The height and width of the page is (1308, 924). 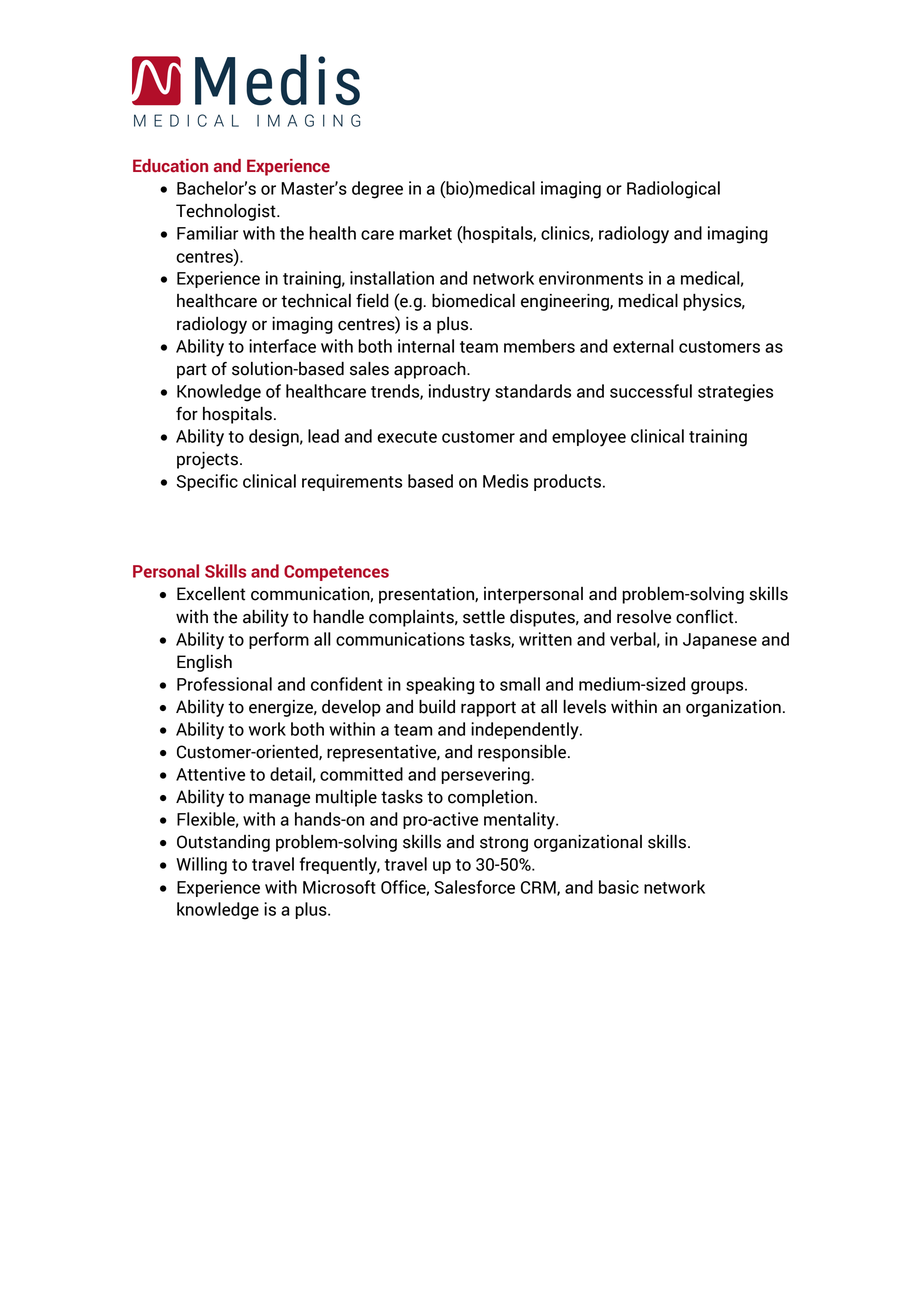 I want to click on degree, so click(x=377, y=190).
